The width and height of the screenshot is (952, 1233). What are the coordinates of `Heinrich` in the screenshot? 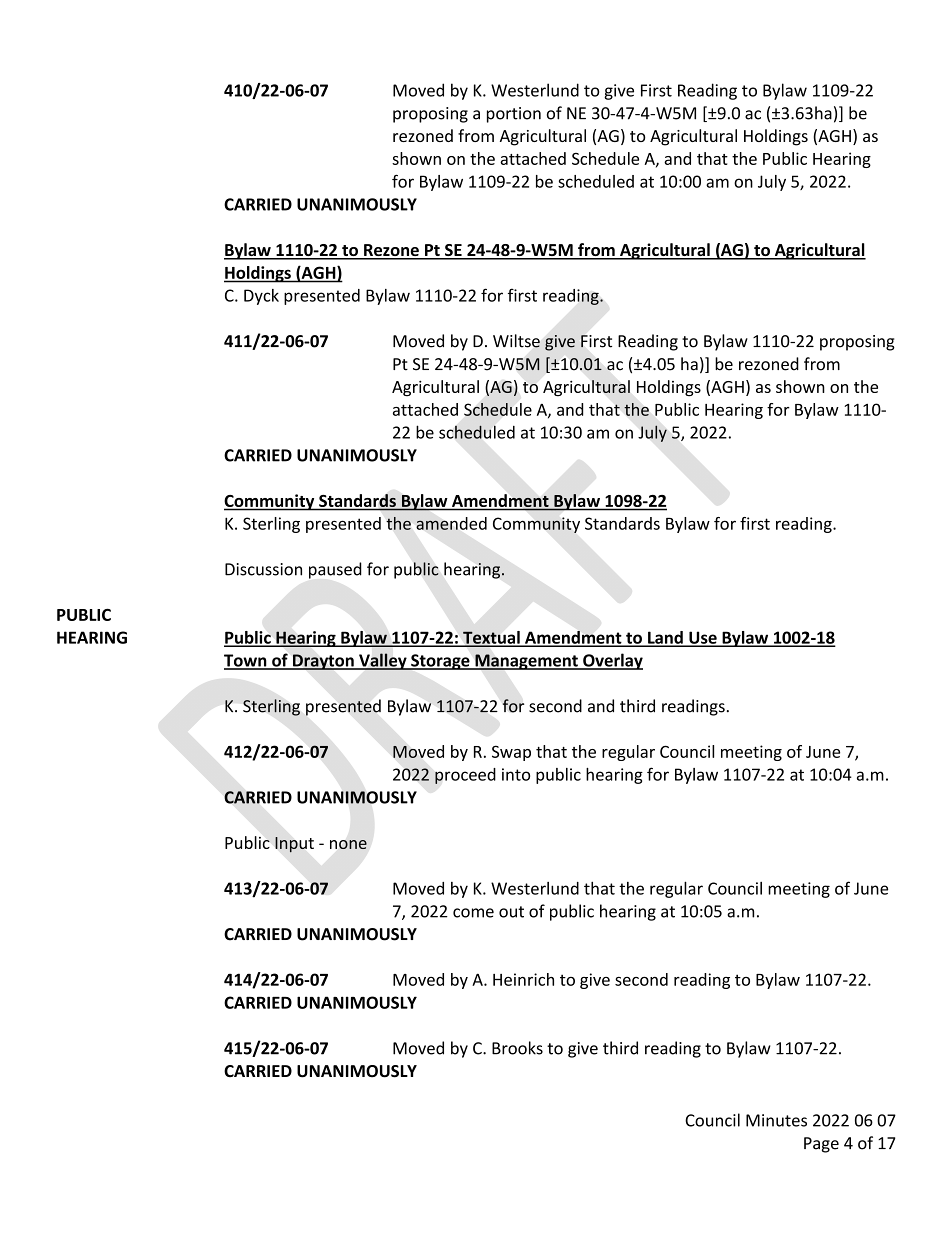 It's located at (523, 979).
